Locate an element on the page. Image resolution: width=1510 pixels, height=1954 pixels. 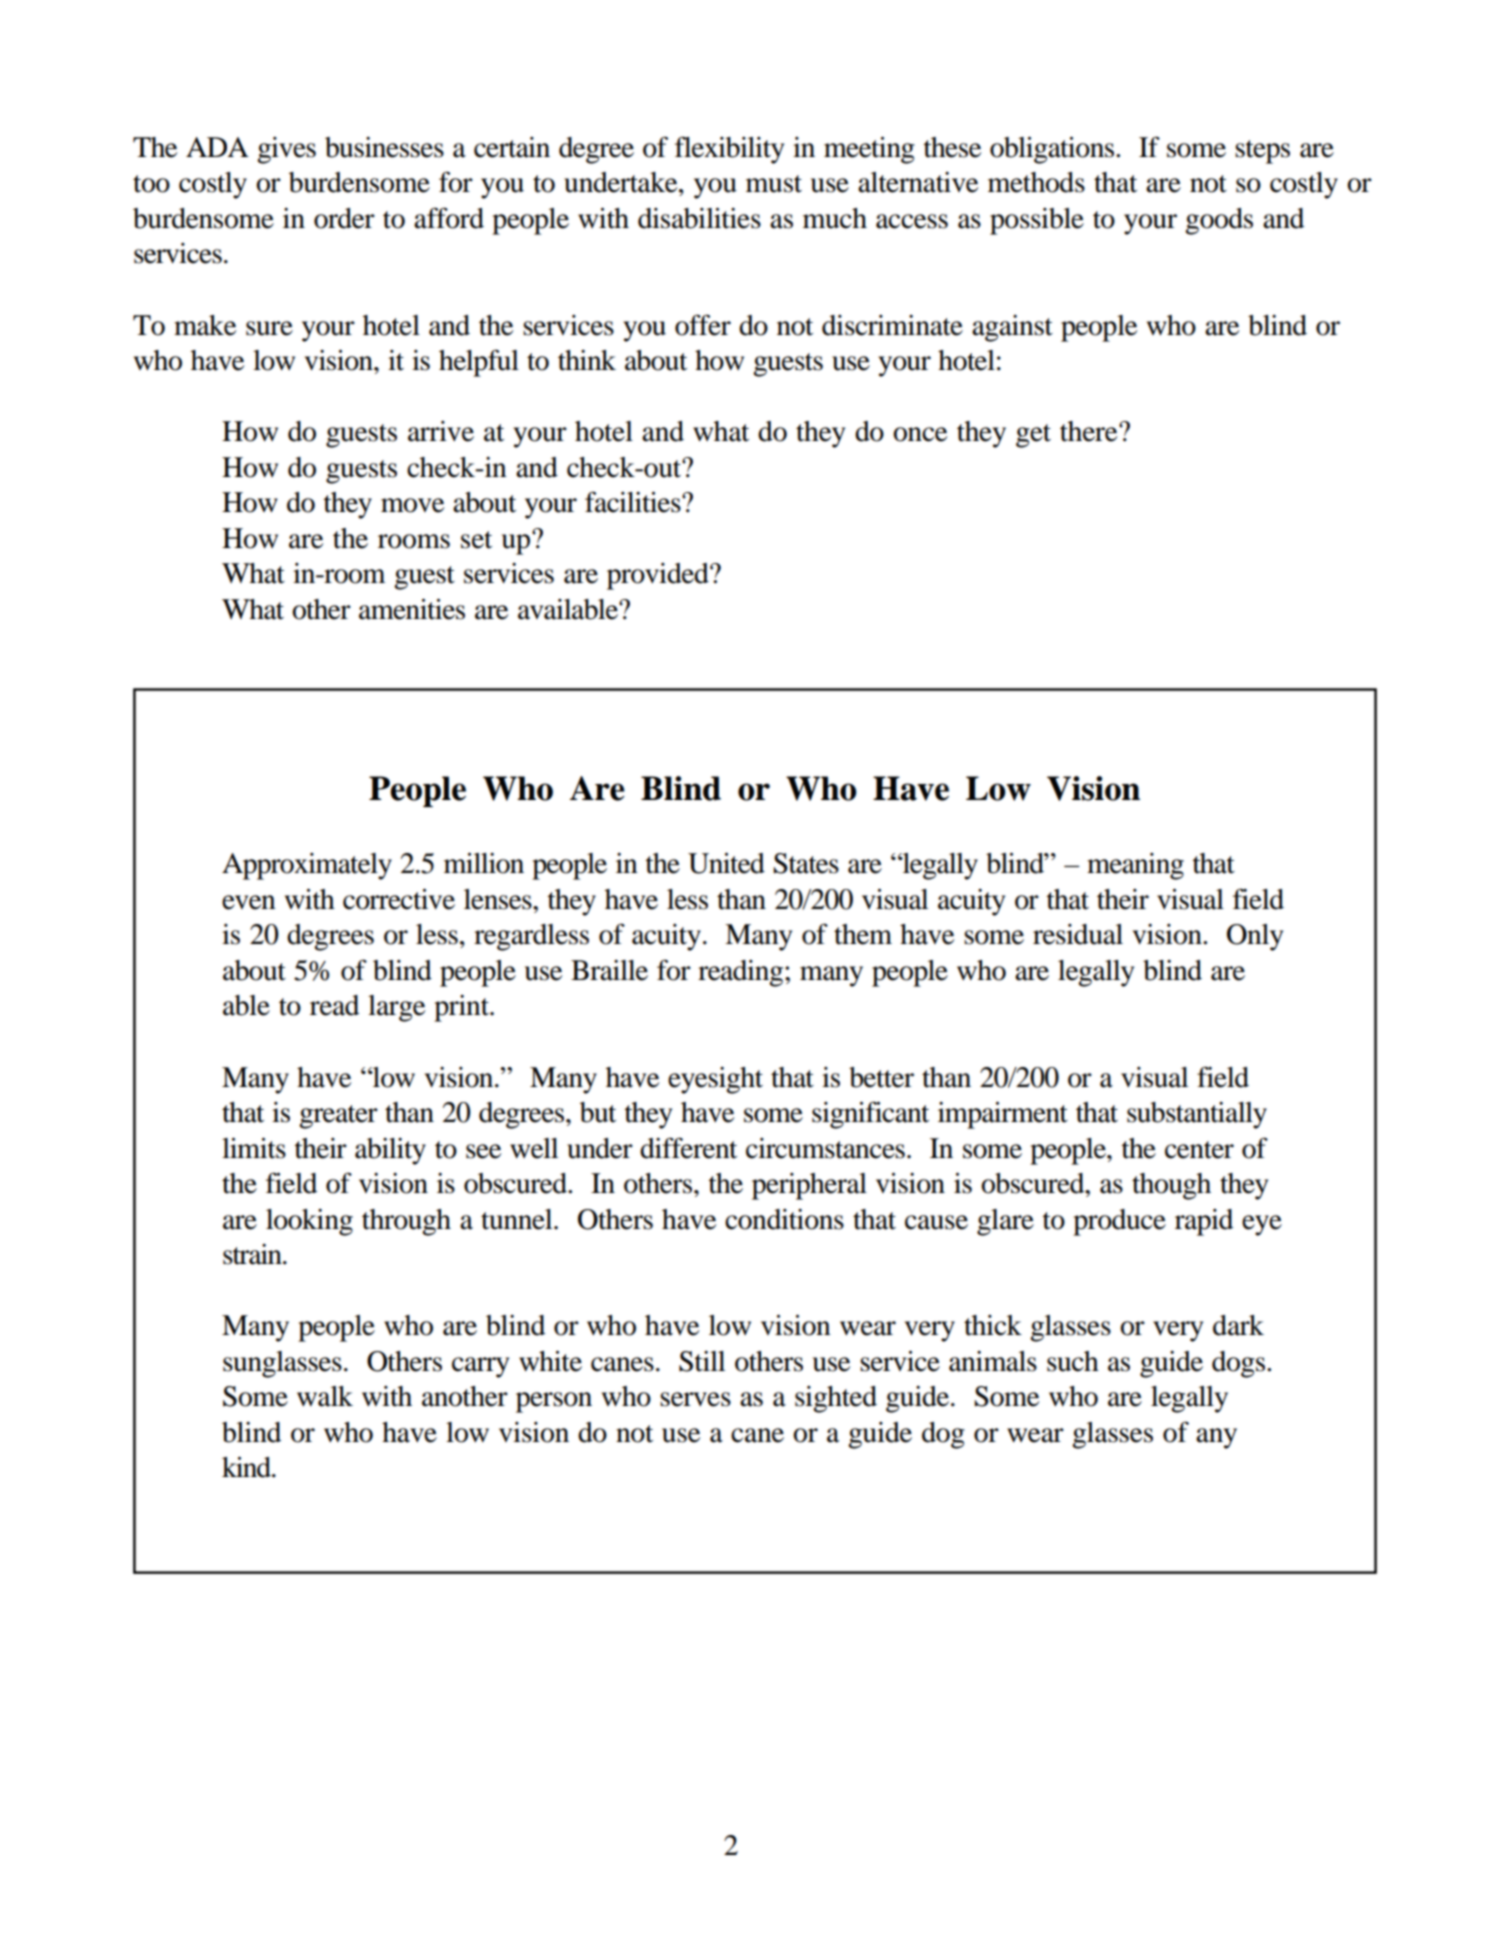
United is located at coordinates (726, 863).
